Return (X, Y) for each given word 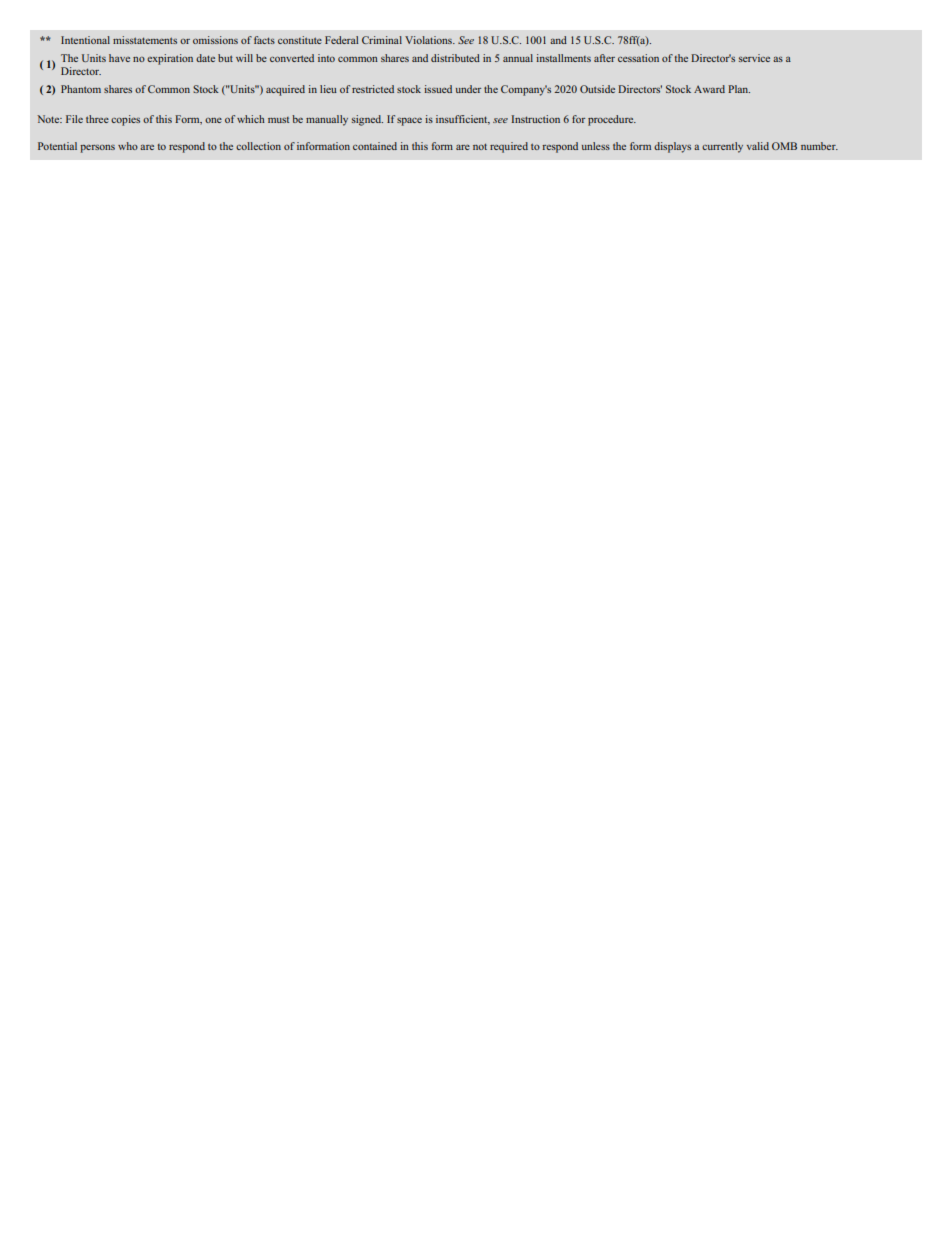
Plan (739, 89)
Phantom (81, 89)
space (409, 121)
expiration (170, 59)
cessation (638, 58)
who (128, 146)
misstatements (145, 40)
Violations (429, 40)
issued (438, 89)
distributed (455, 58)
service (754, 58)
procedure (612, 120)
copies (125, 120)
